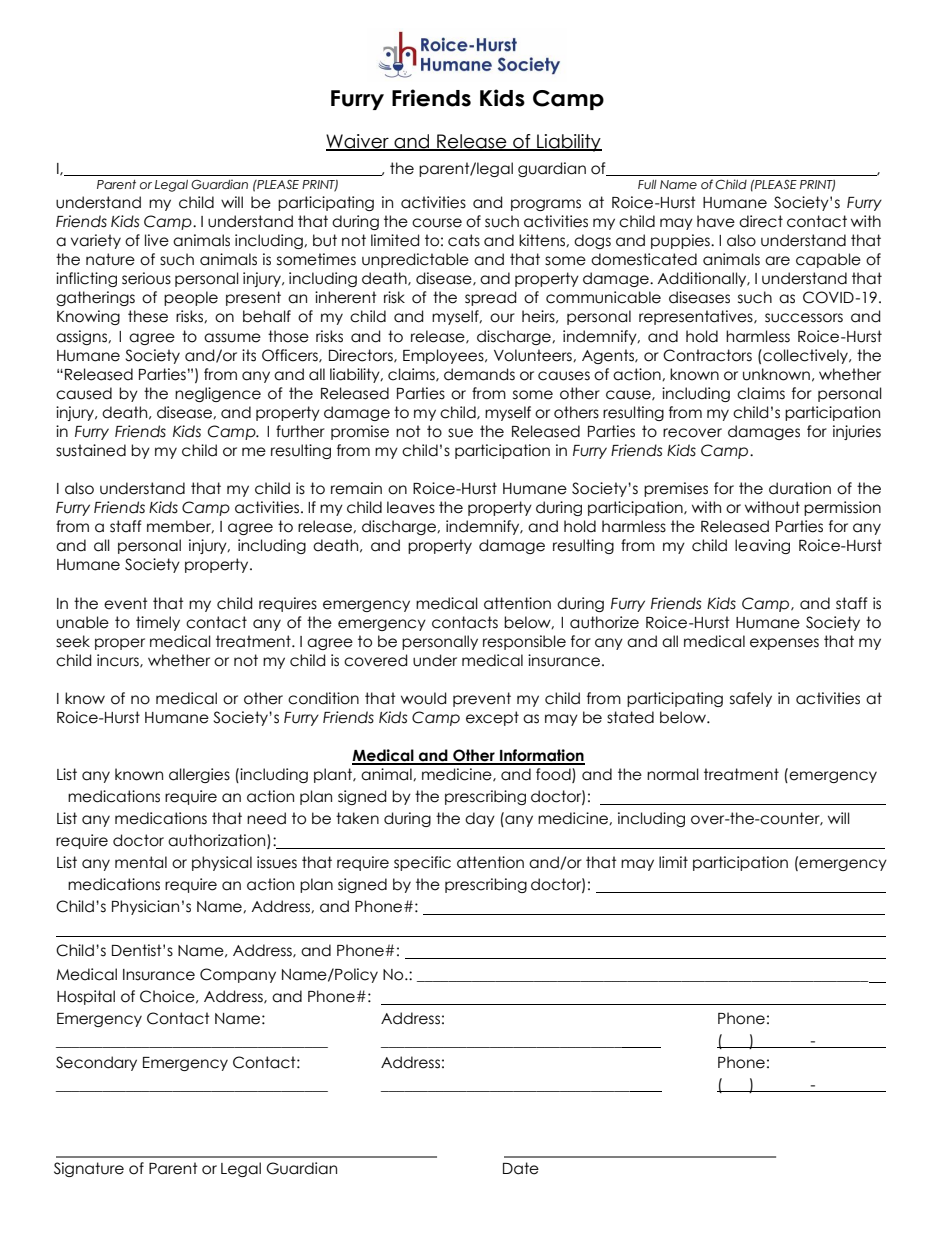  What do you see at coordinates (422, 863) in the screenshot?
I see `specific` at bounding box center [422, 863].
